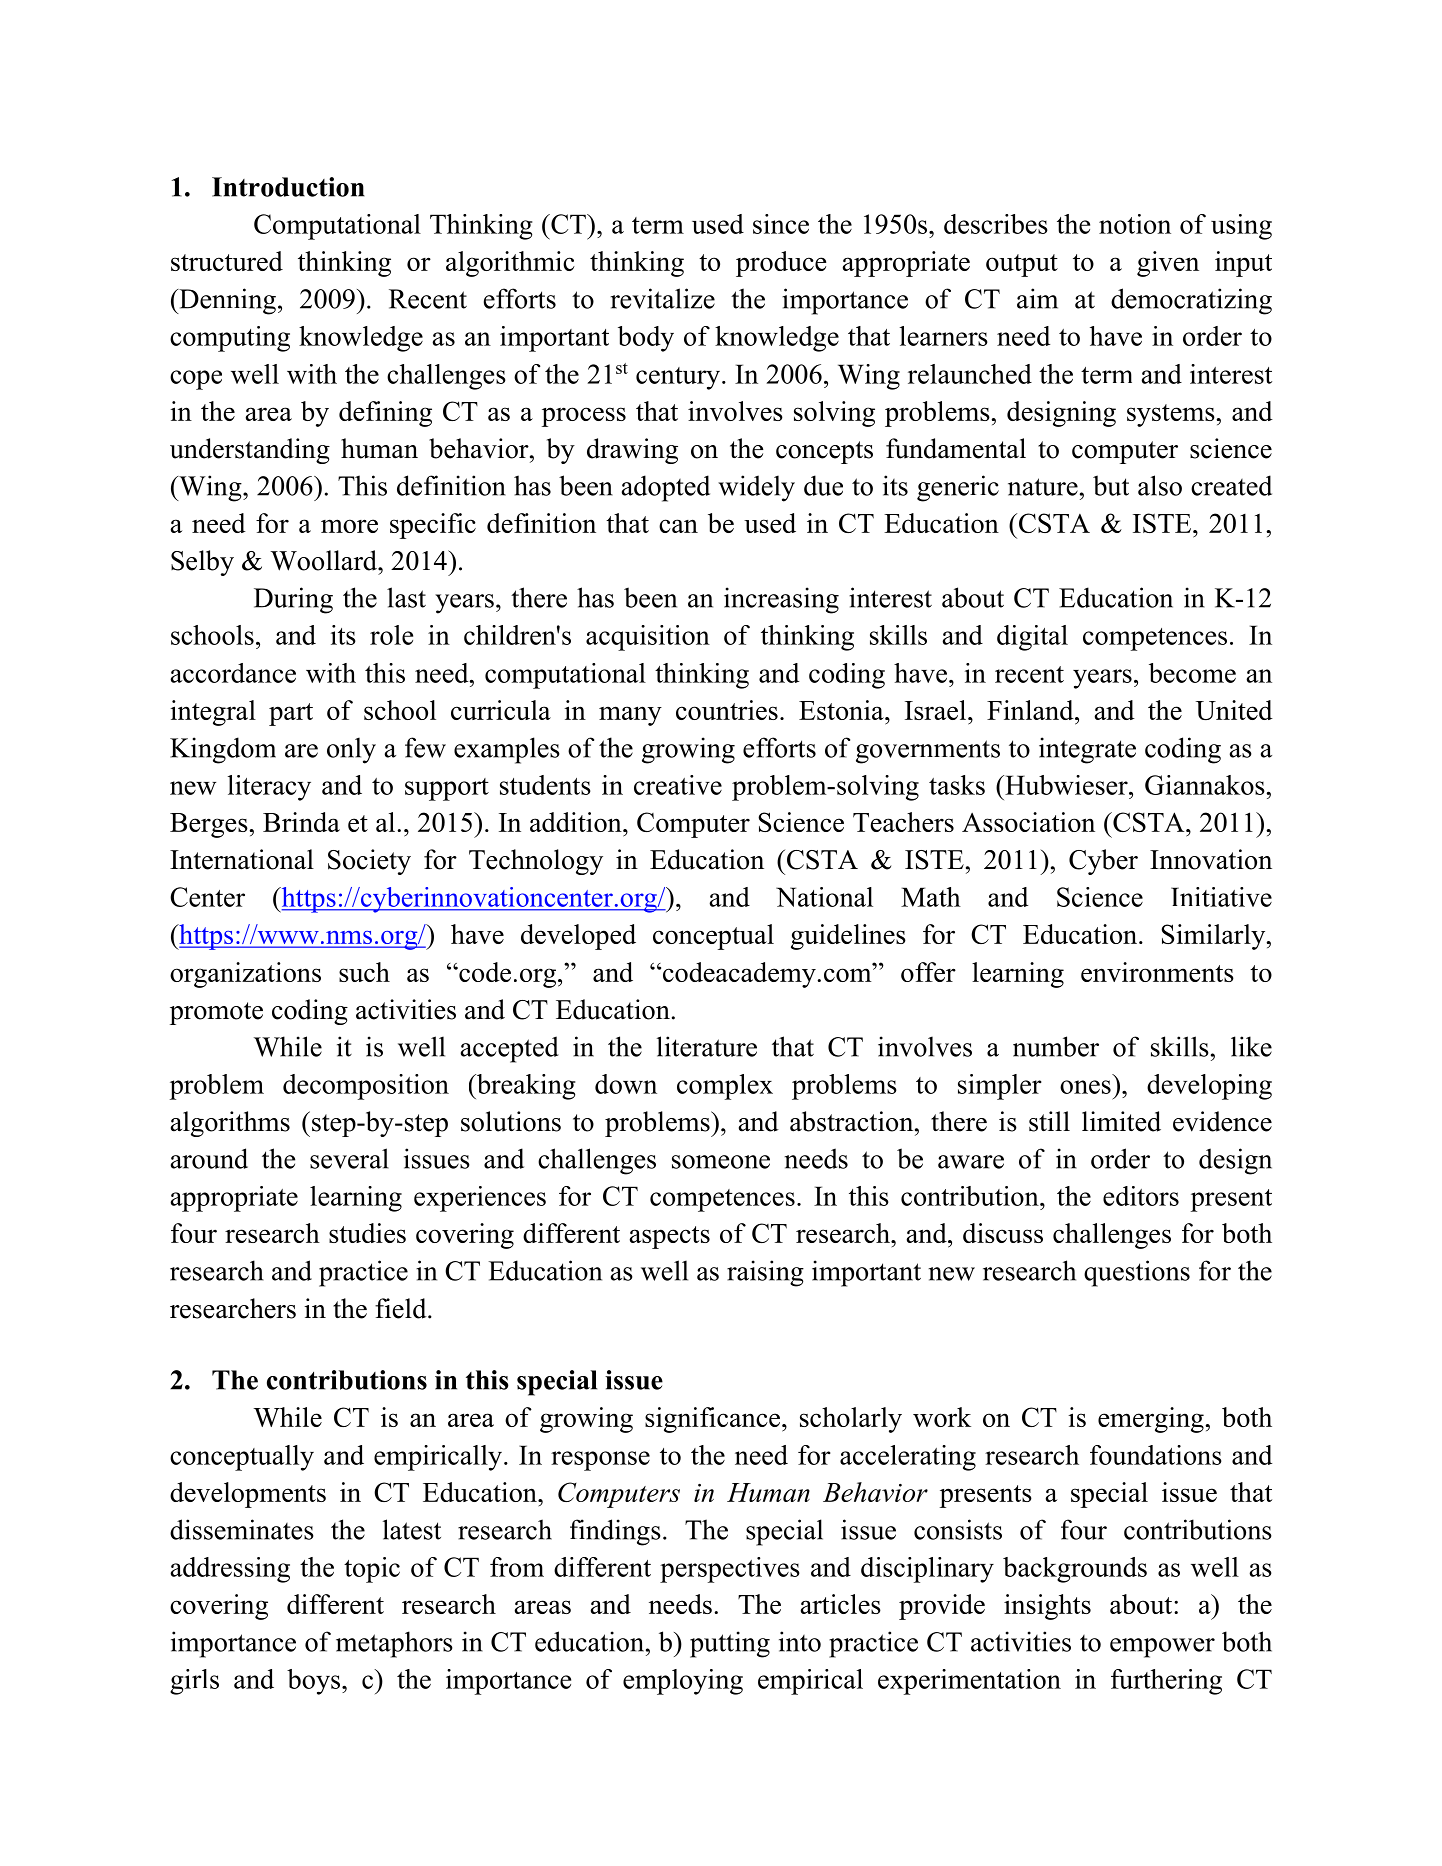 This screenshot has width=1442, height=1866. Describe the element at coordinates (315, 1682) in the screenshot. I see `boys` at that location.
